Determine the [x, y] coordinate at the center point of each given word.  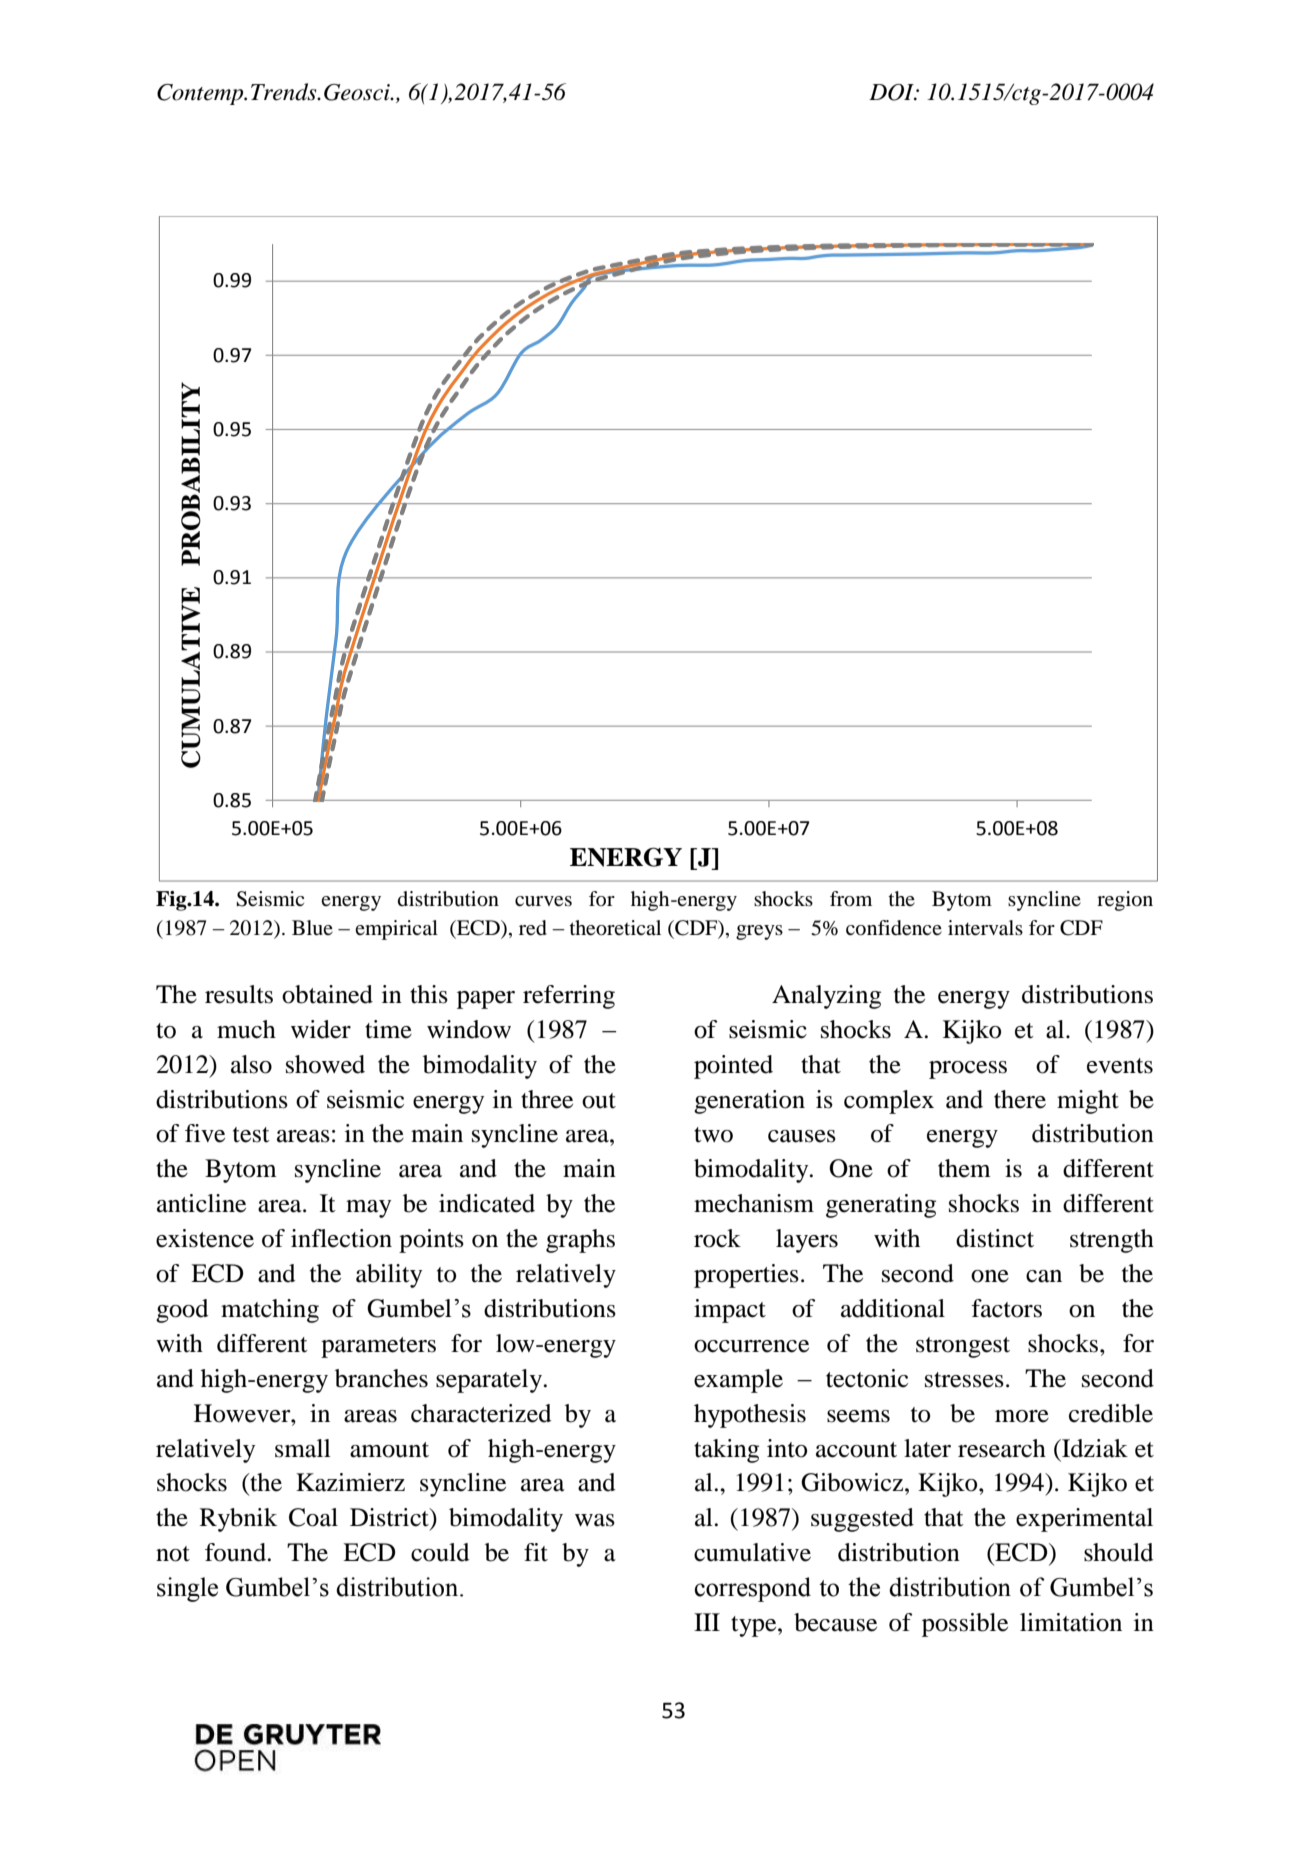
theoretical [615, 928]
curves [543, 901]
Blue [312, 928]
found [237, 1552]
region [1125, 901]
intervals [985, 928]
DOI [892, 92]
